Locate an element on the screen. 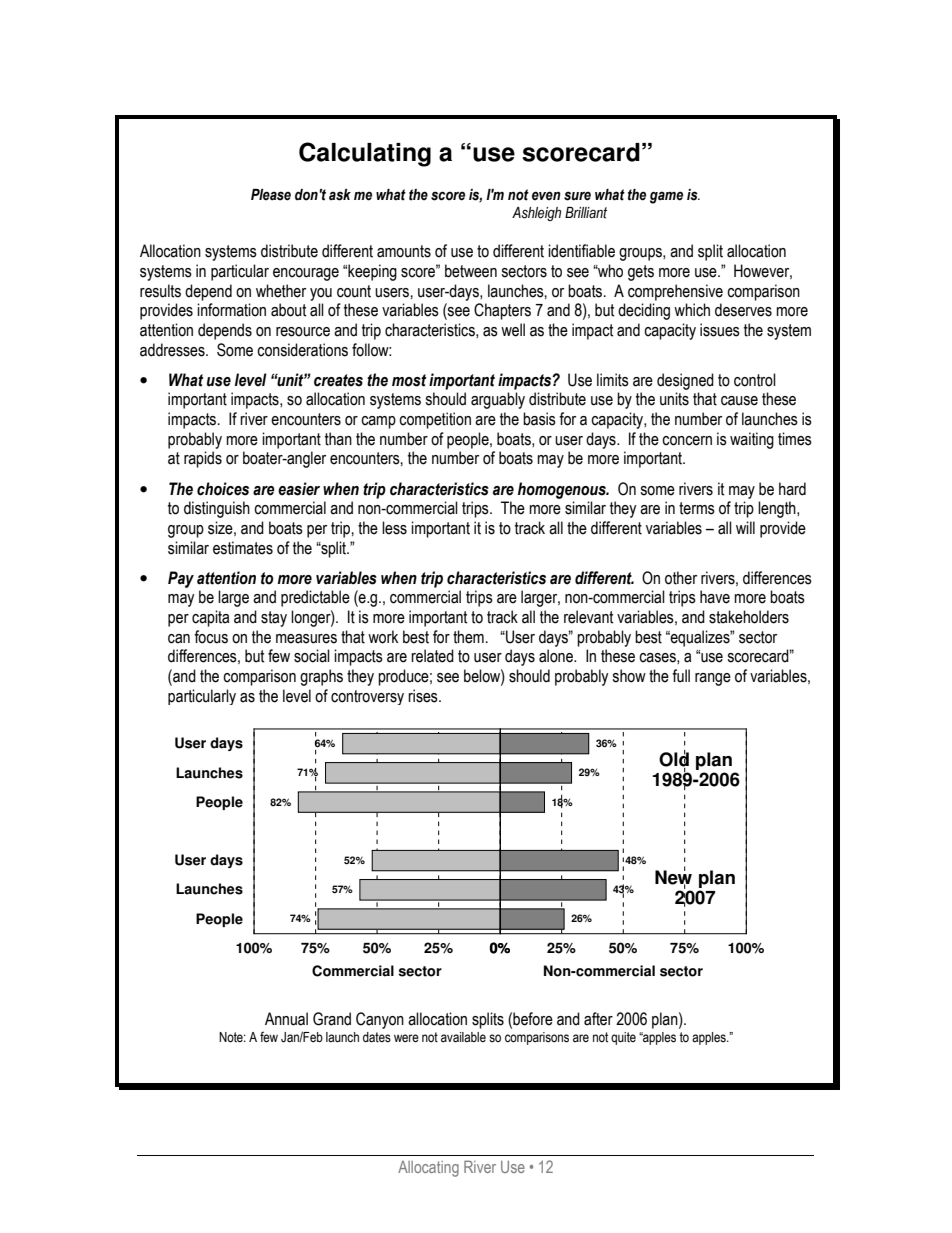  game is located at coordinates (666, 197).
